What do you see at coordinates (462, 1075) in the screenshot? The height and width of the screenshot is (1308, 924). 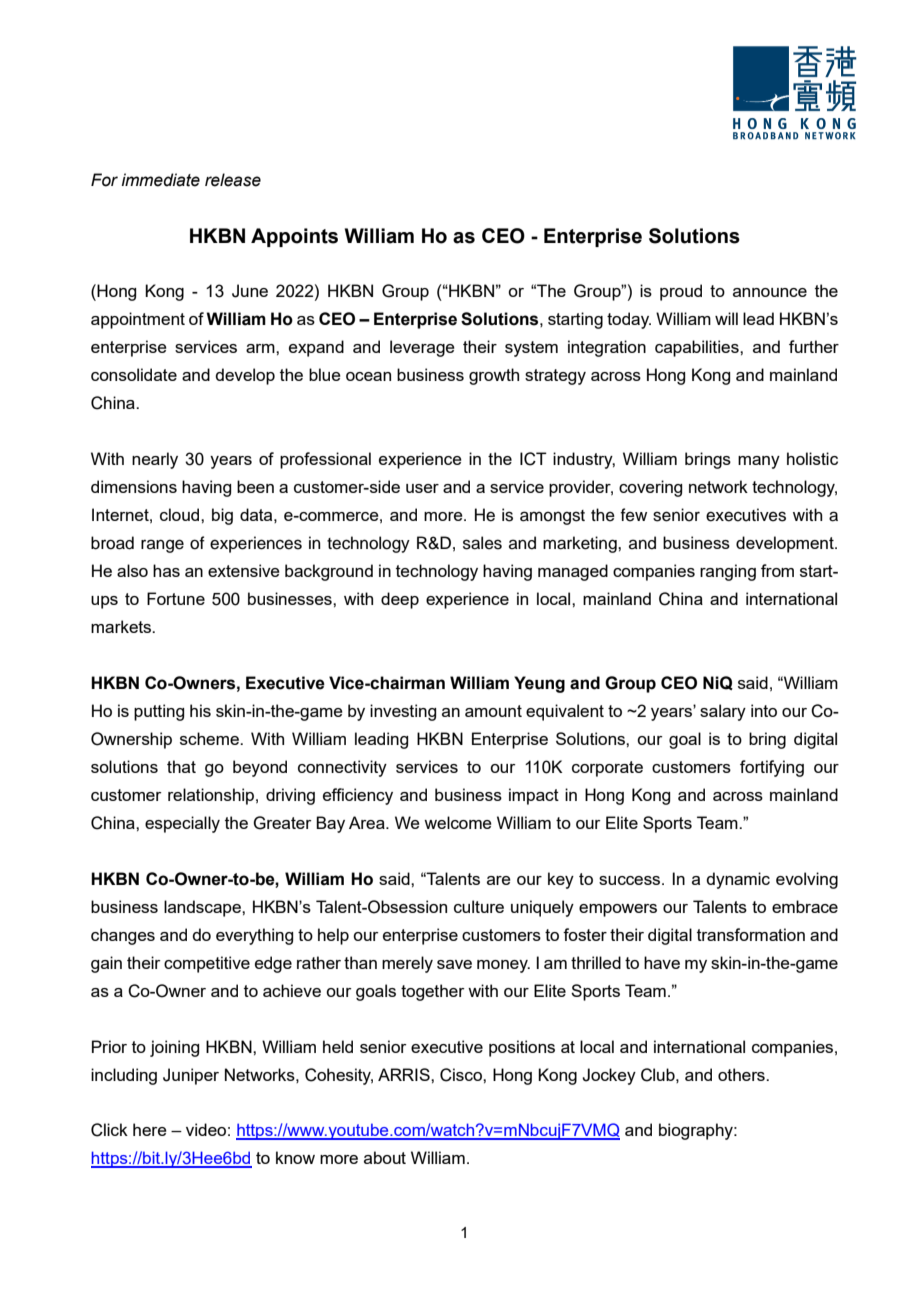 I see `Cisco` at bounding box center [462, 1075].
